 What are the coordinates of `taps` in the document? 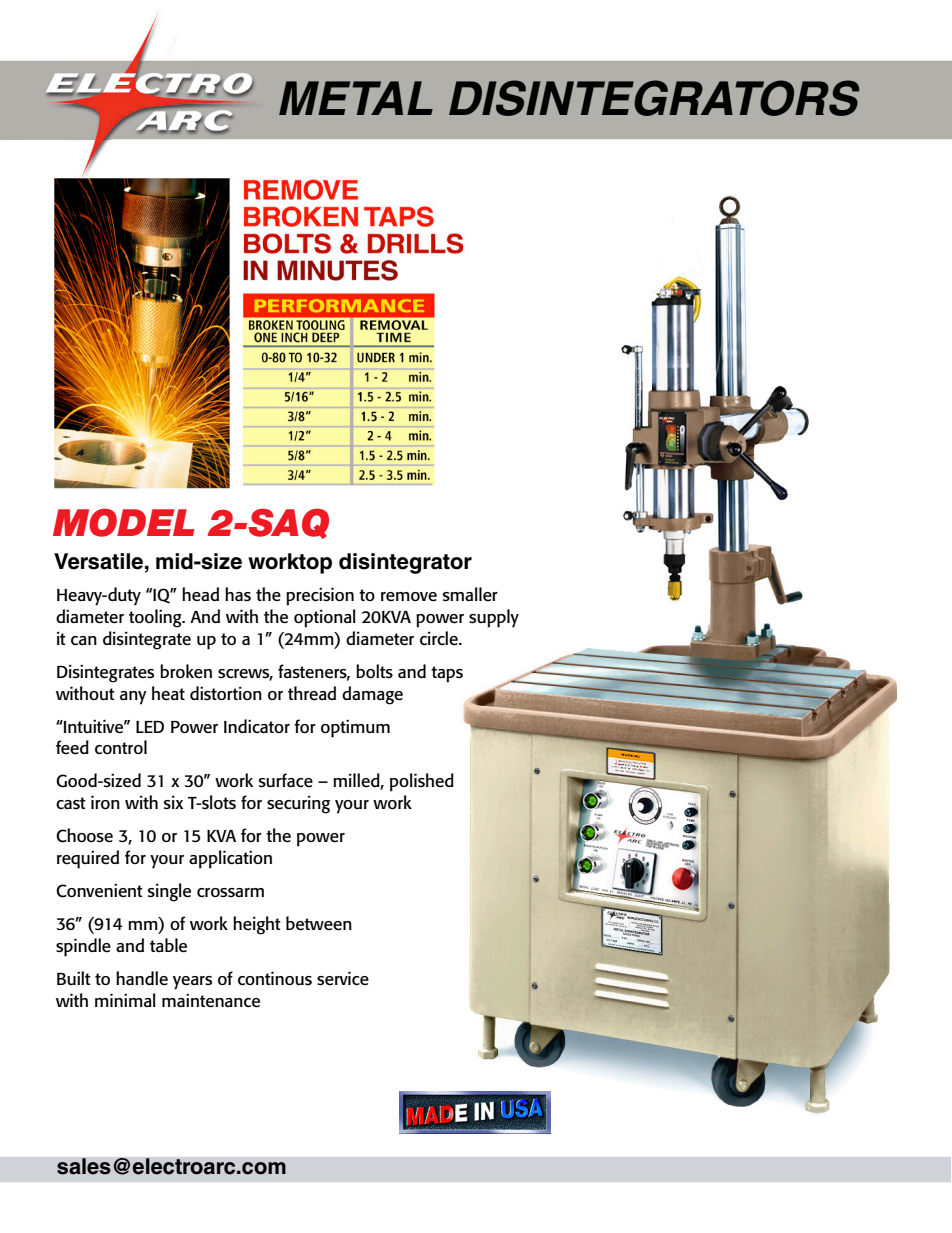 It's located at (447, 674).
